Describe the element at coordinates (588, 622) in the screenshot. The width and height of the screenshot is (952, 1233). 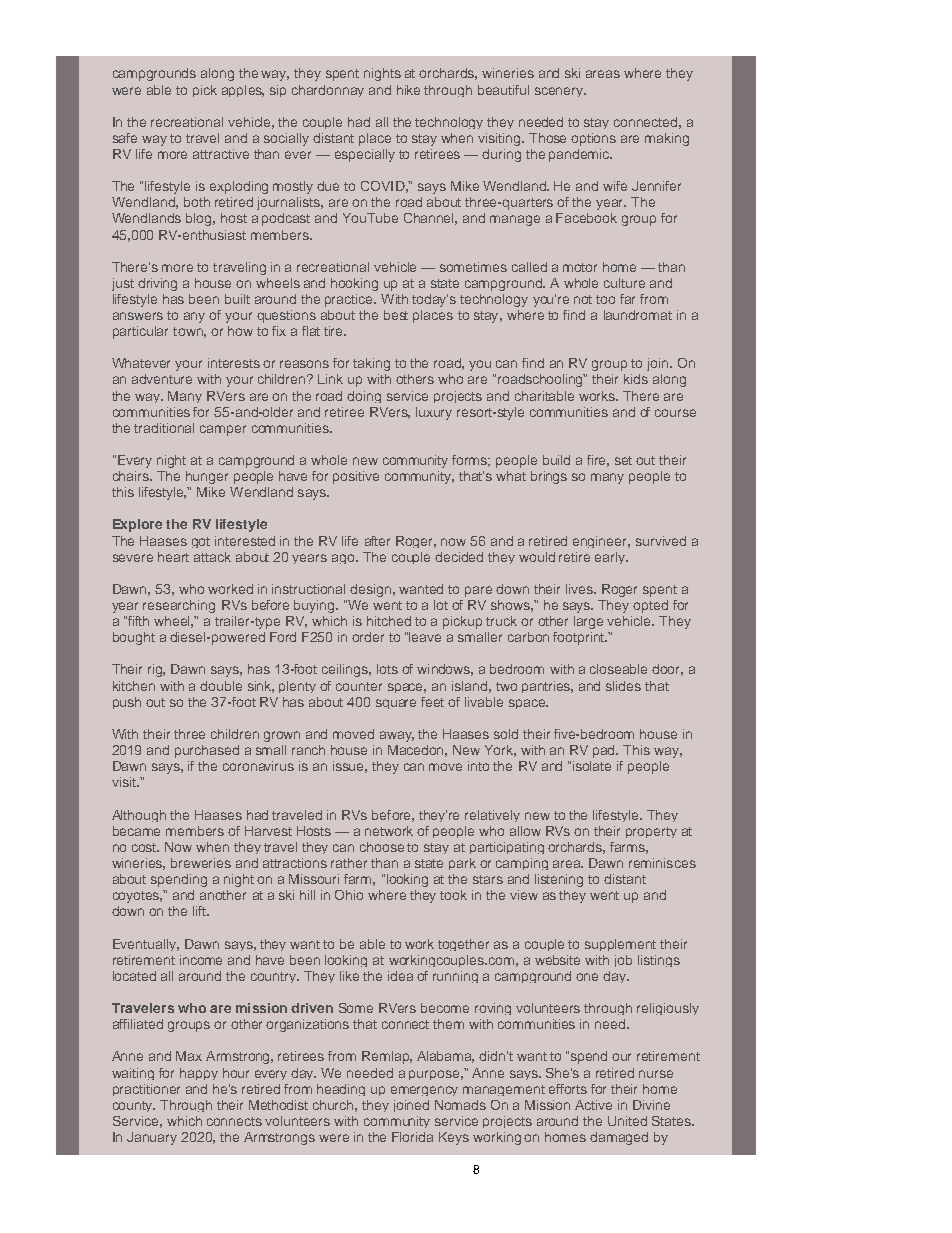
I see `large` at that location.
